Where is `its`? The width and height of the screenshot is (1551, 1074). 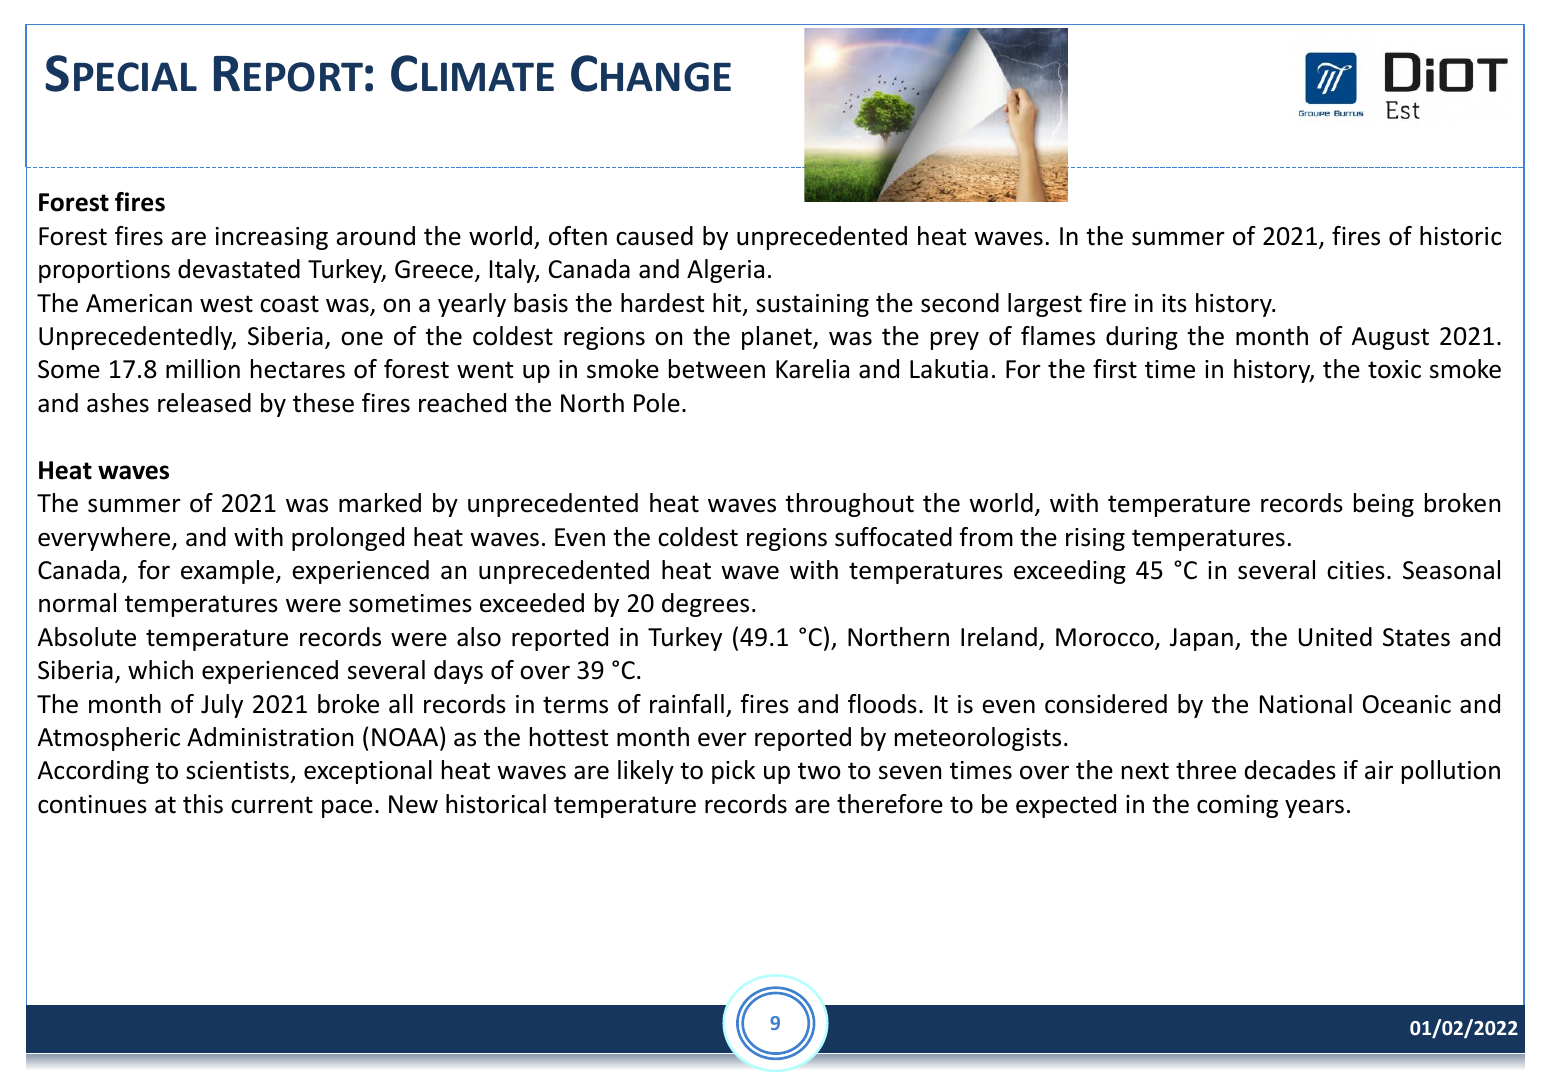 its is located at coordinates (1174, 303).
